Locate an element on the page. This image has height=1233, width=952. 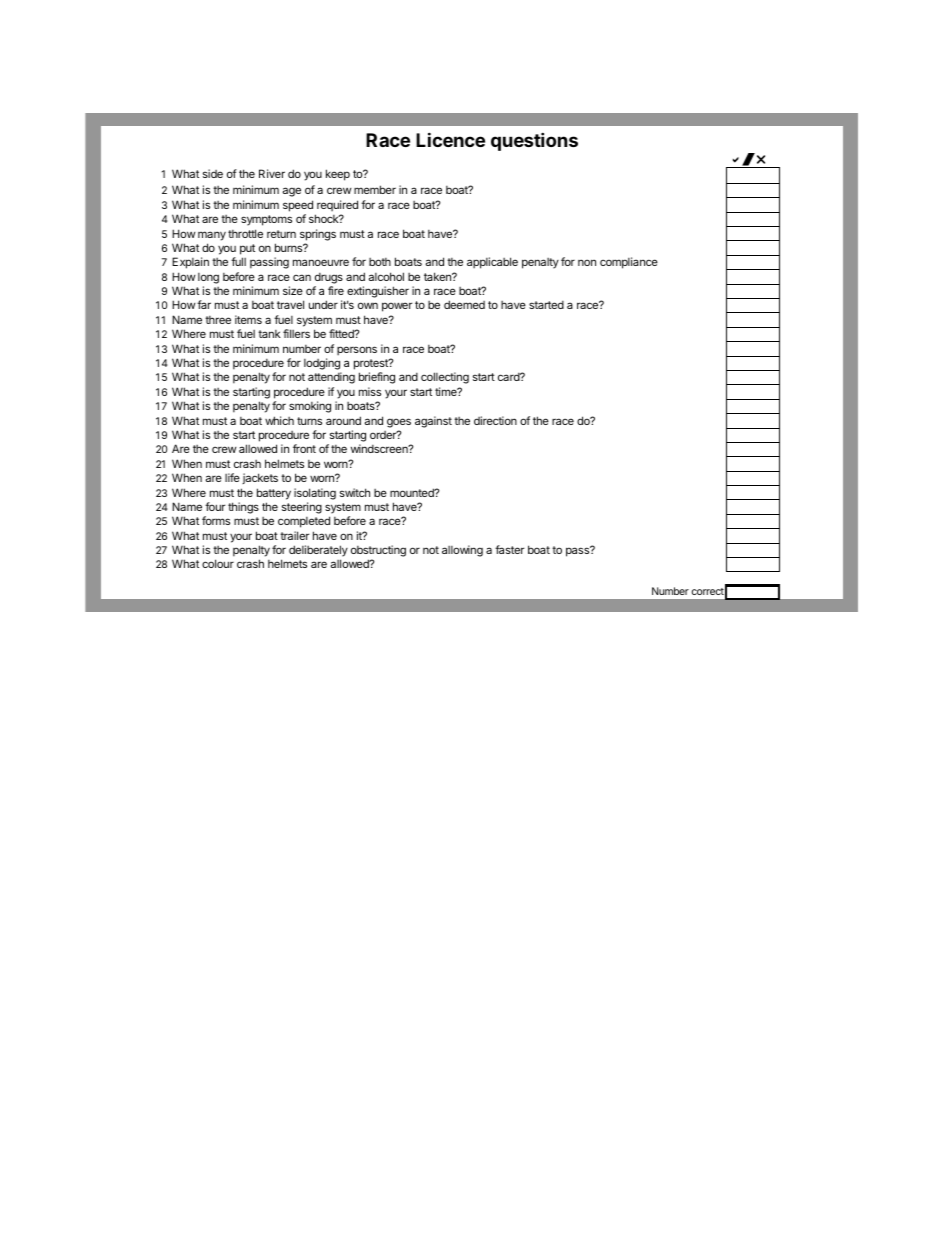
protest is located at coordinates (372, 364).
